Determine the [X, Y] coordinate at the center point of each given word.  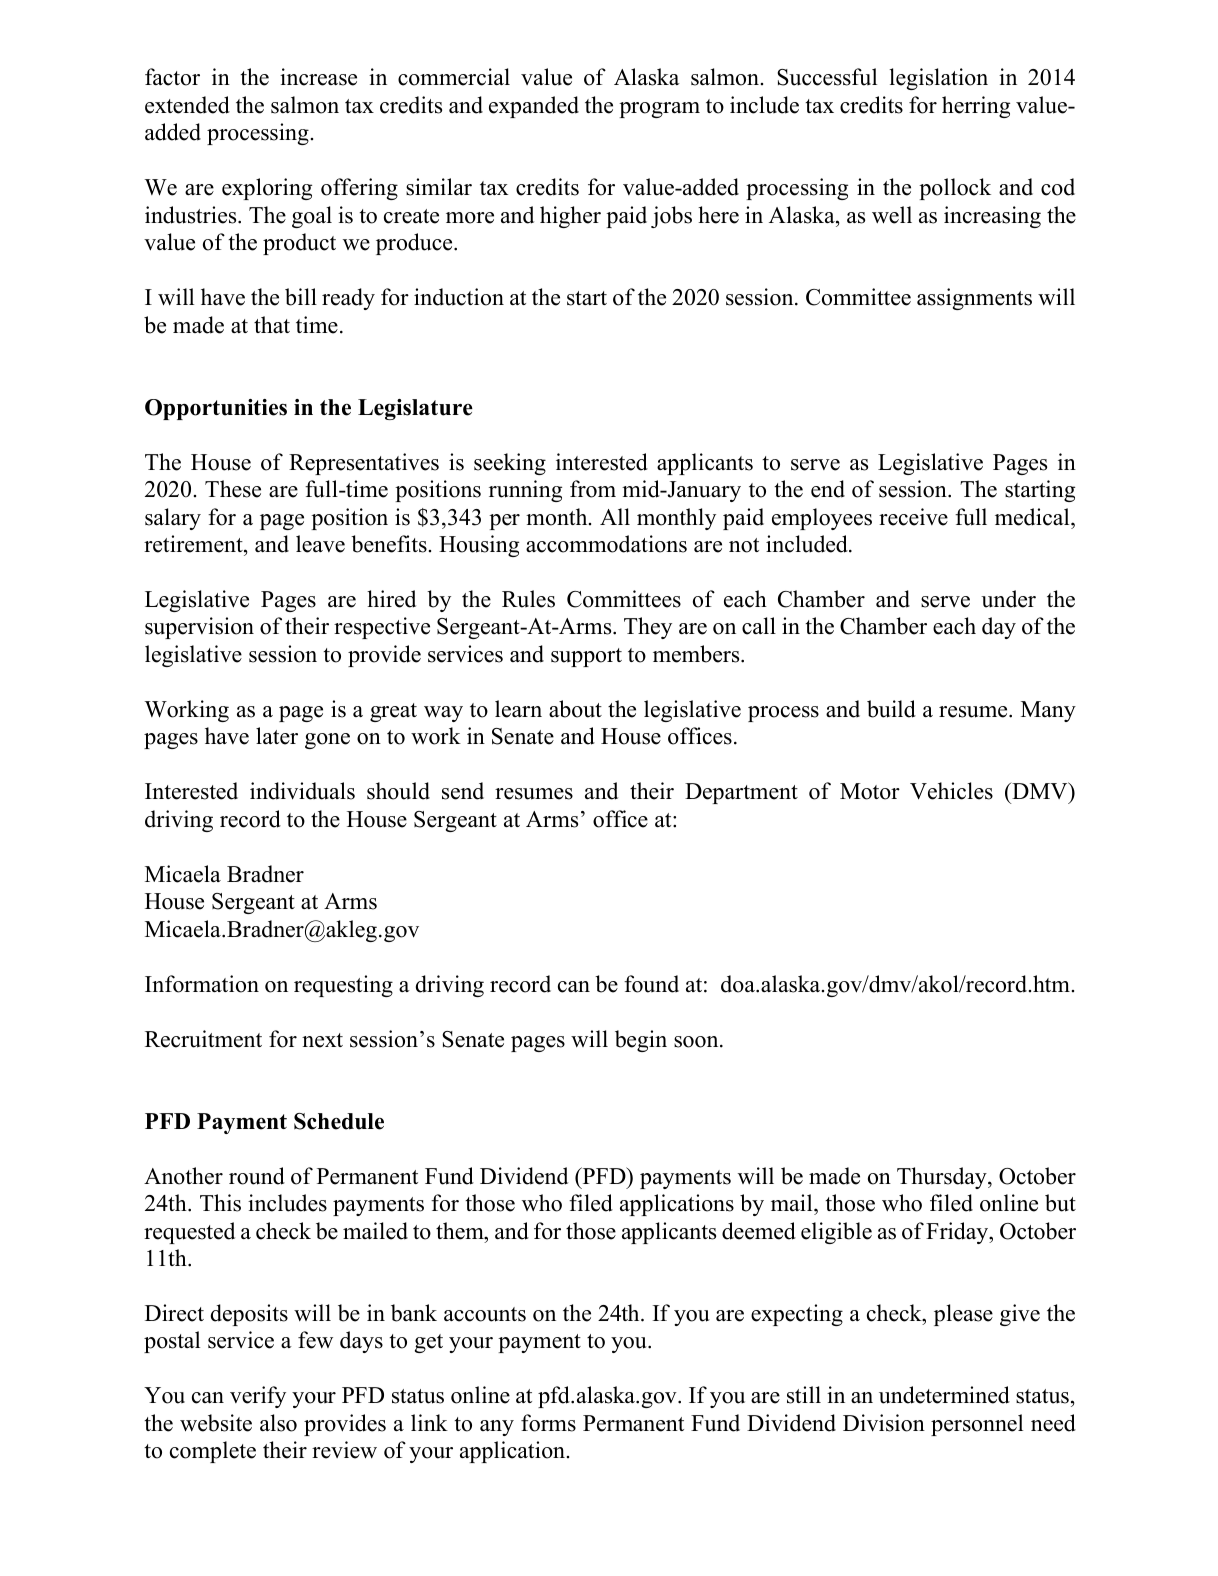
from [593, 489]
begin [641, 1041]
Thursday [943, 1178]
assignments [974, 299]
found [651, 984]
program [659, 110]
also [278, 1423]
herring [976, 107]
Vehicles [951, 791]
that [272, 324]
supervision [199, 628]
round [257, 1176]
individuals [302, 791]
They [648, 628]
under [1008, 599]
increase [318, 77]
